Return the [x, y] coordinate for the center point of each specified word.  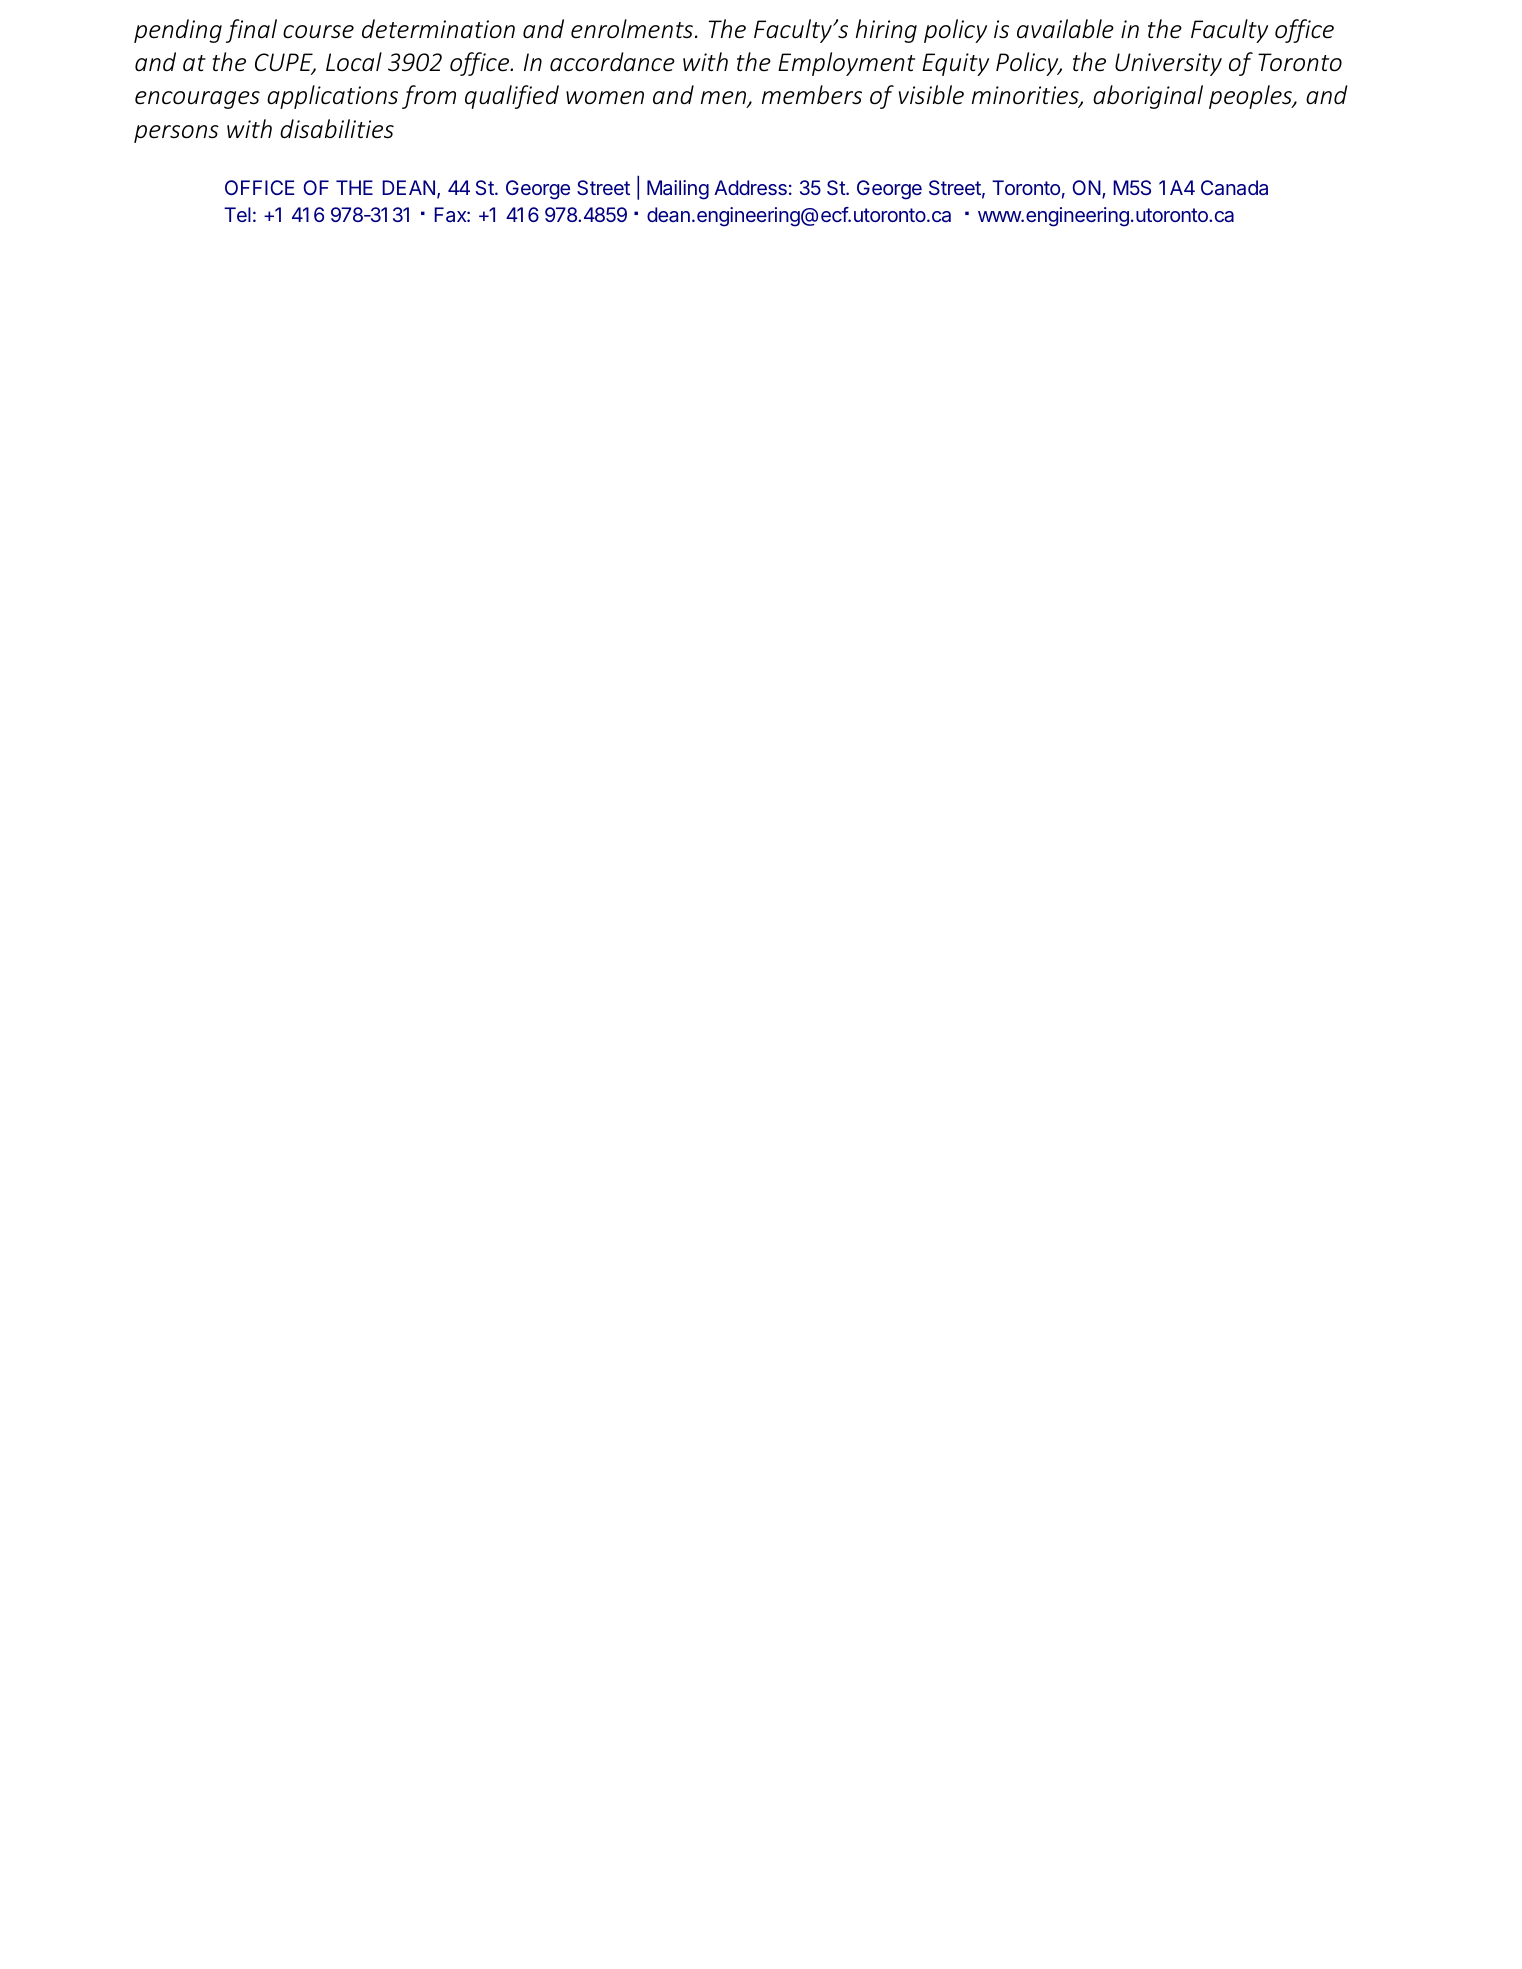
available [1065, 29]
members [812, 95]
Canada [1234, 187]
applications [332, 97]
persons [176, 134]
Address [750, 187]
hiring [886, 31]
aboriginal [1148, 97]
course [318, 32]
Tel [237, 214]
